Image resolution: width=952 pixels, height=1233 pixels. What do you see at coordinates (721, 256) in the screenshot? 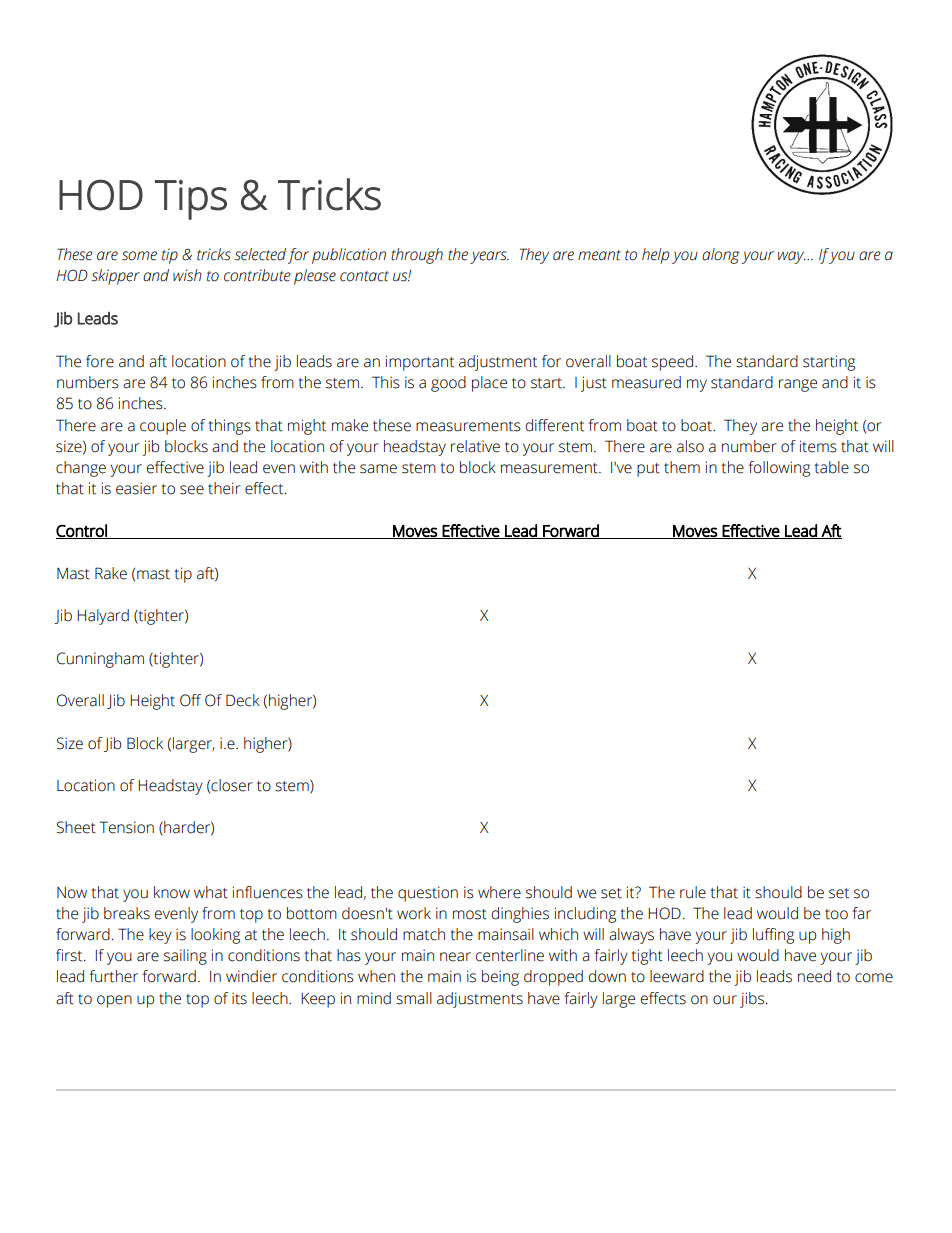
I see `along` at bounding box center [721, 256].
